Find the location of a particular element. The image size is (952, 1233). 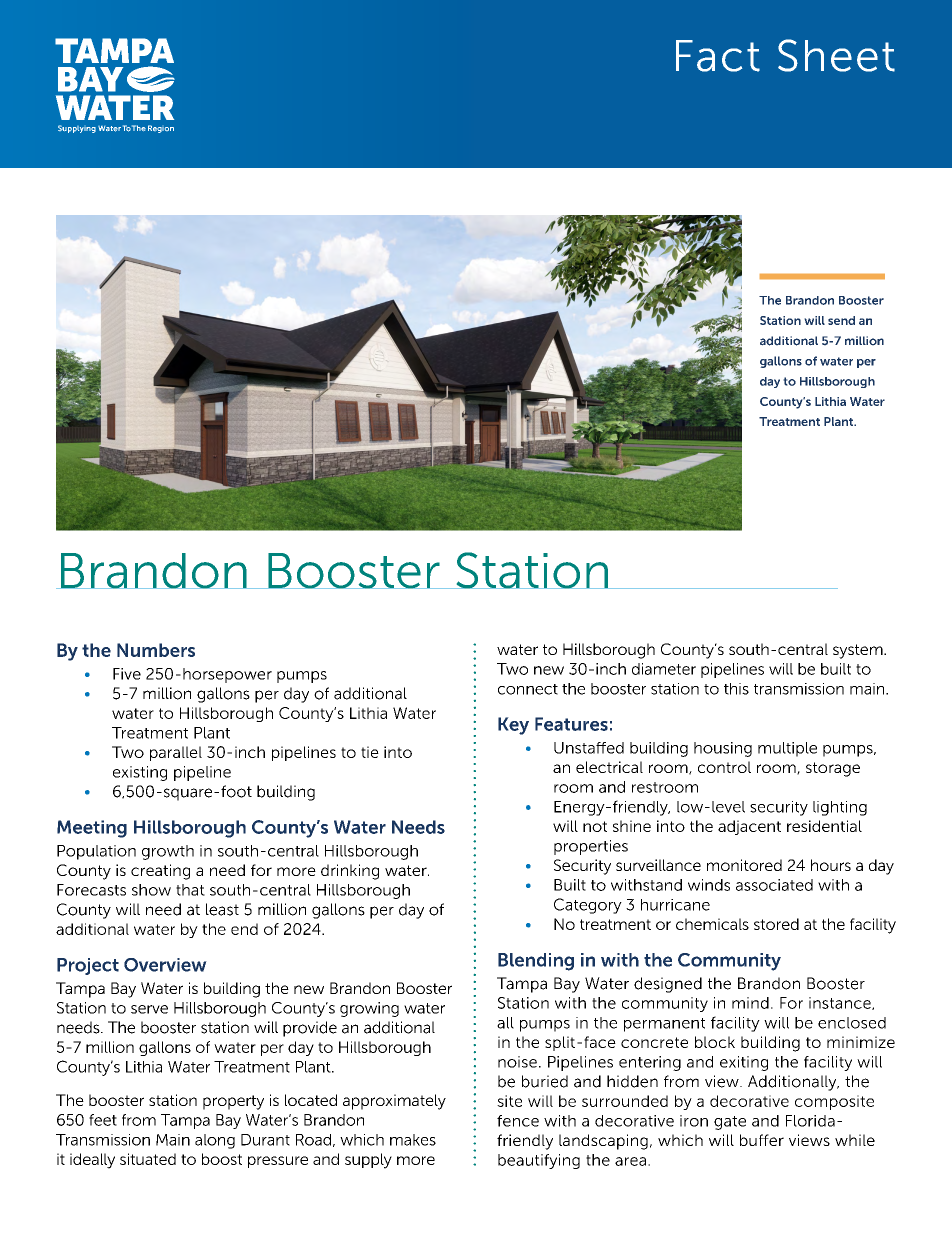

Numbers is located at coordinates (156, 650).
